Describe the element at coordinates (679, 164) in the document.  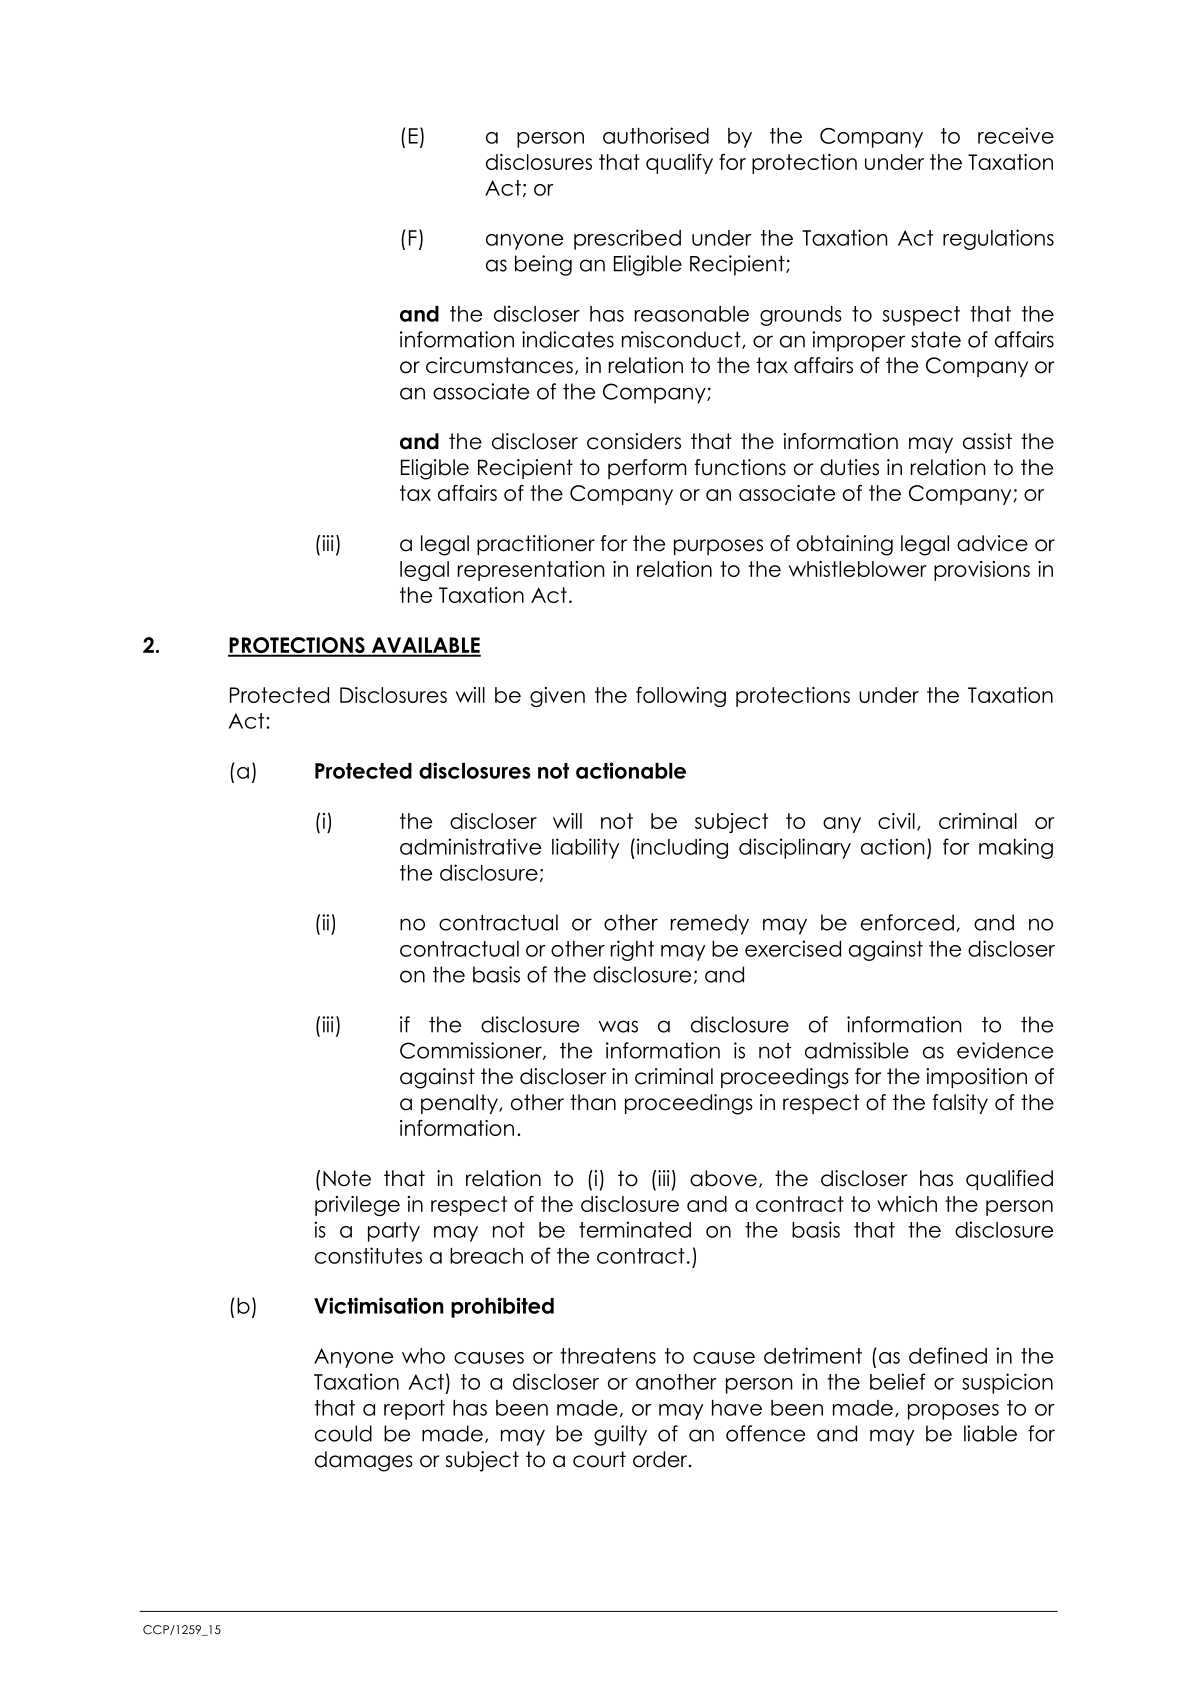
I see `qualify` at that location.
